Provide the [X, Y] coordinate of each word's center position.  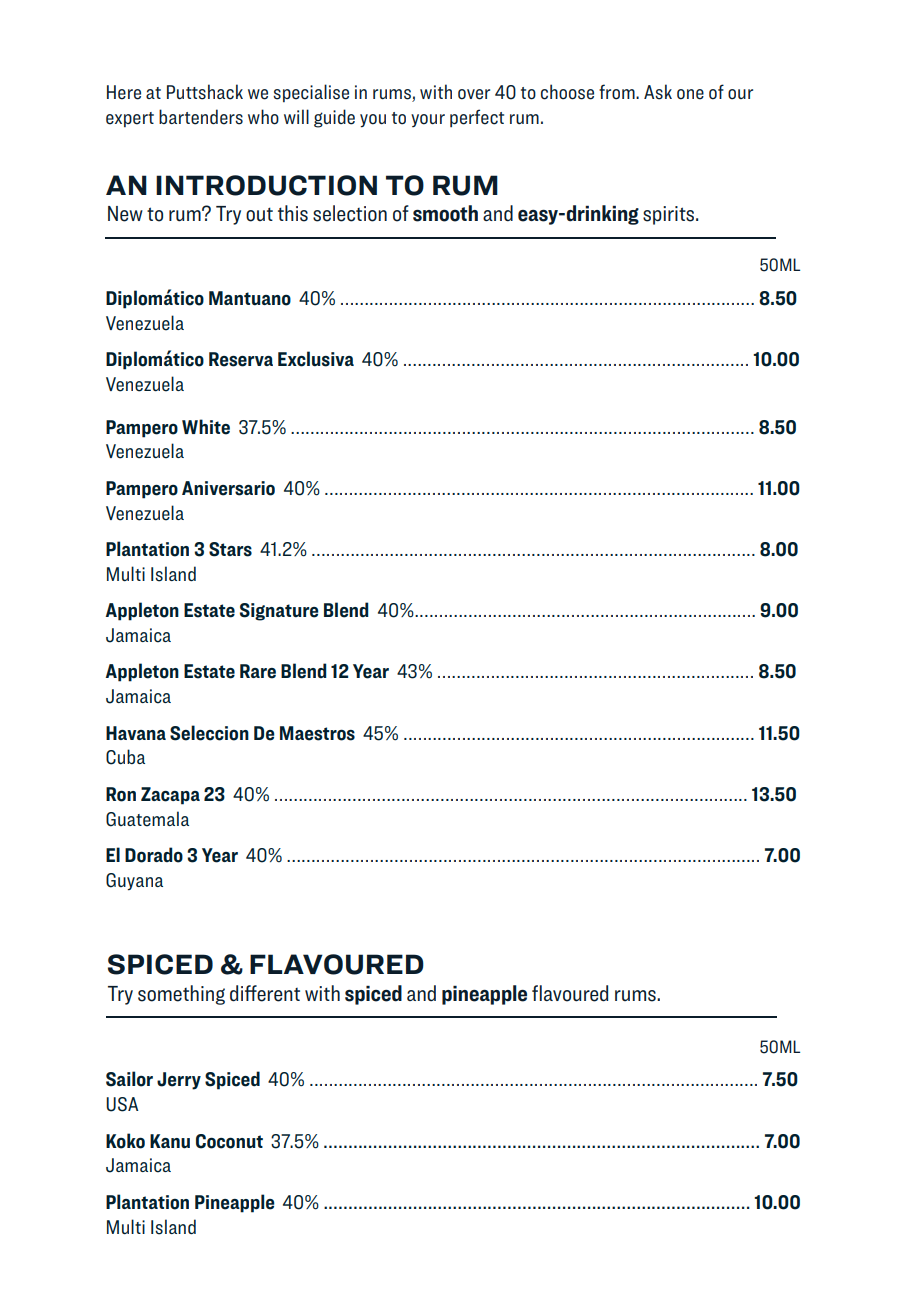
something [181, 995]
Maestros [317, 733]
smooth [445, 213]
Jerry [179, 1081]
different [265, 993]
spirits [670, 215]
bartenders [201, 117]
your [428, 120]
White [206, 427]
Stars [230, 549]
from [618, 92]
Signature [279, 612]
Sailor [129, 1079]
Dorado [154, 855]
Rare [258, 671]
